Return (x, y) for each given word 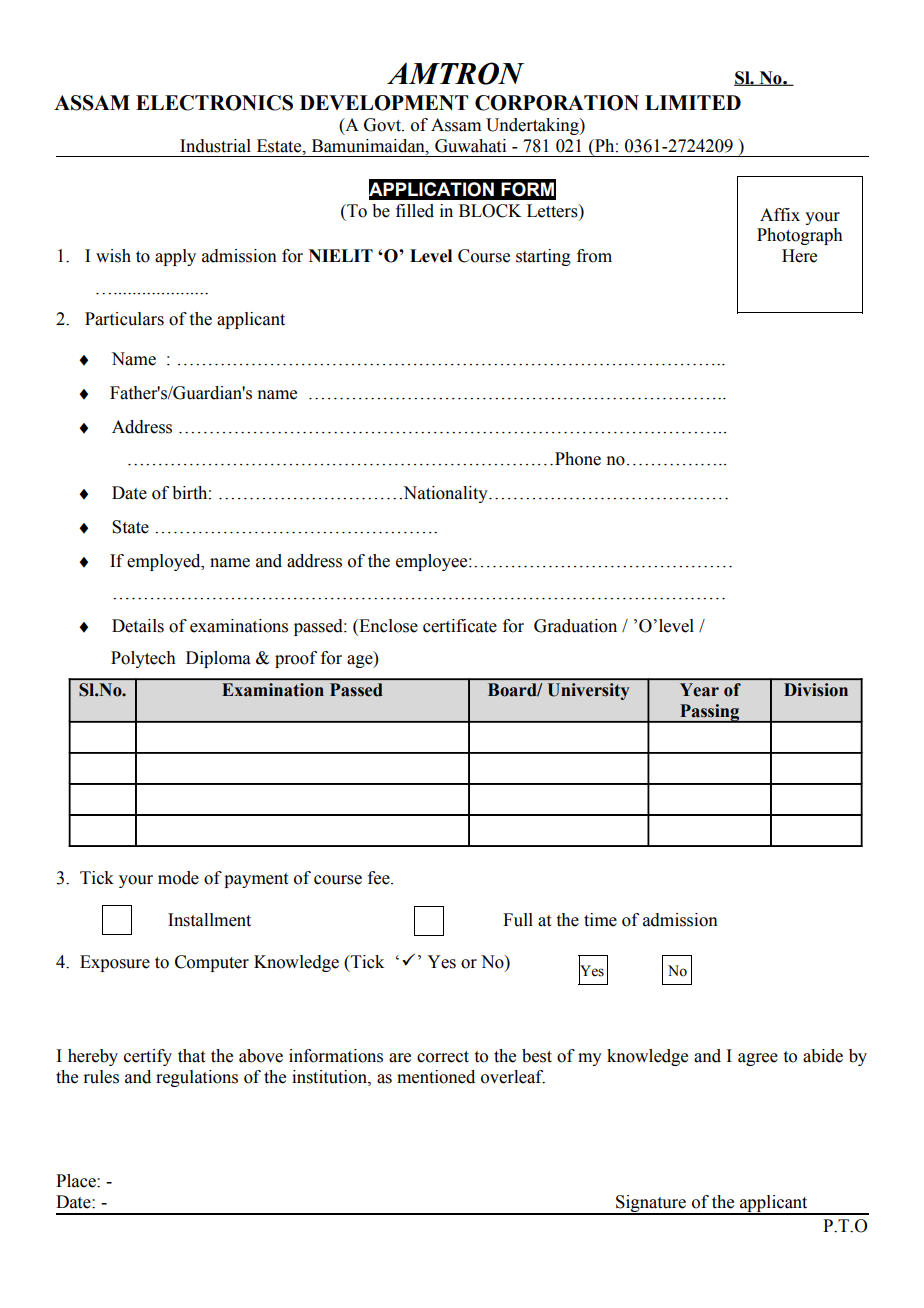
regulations (197, 1078)
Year (699, 690)
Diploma (218, 659)
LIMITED (693, 102)
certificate (460, 626)
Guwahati (470, 146)
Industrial (215, 146)
